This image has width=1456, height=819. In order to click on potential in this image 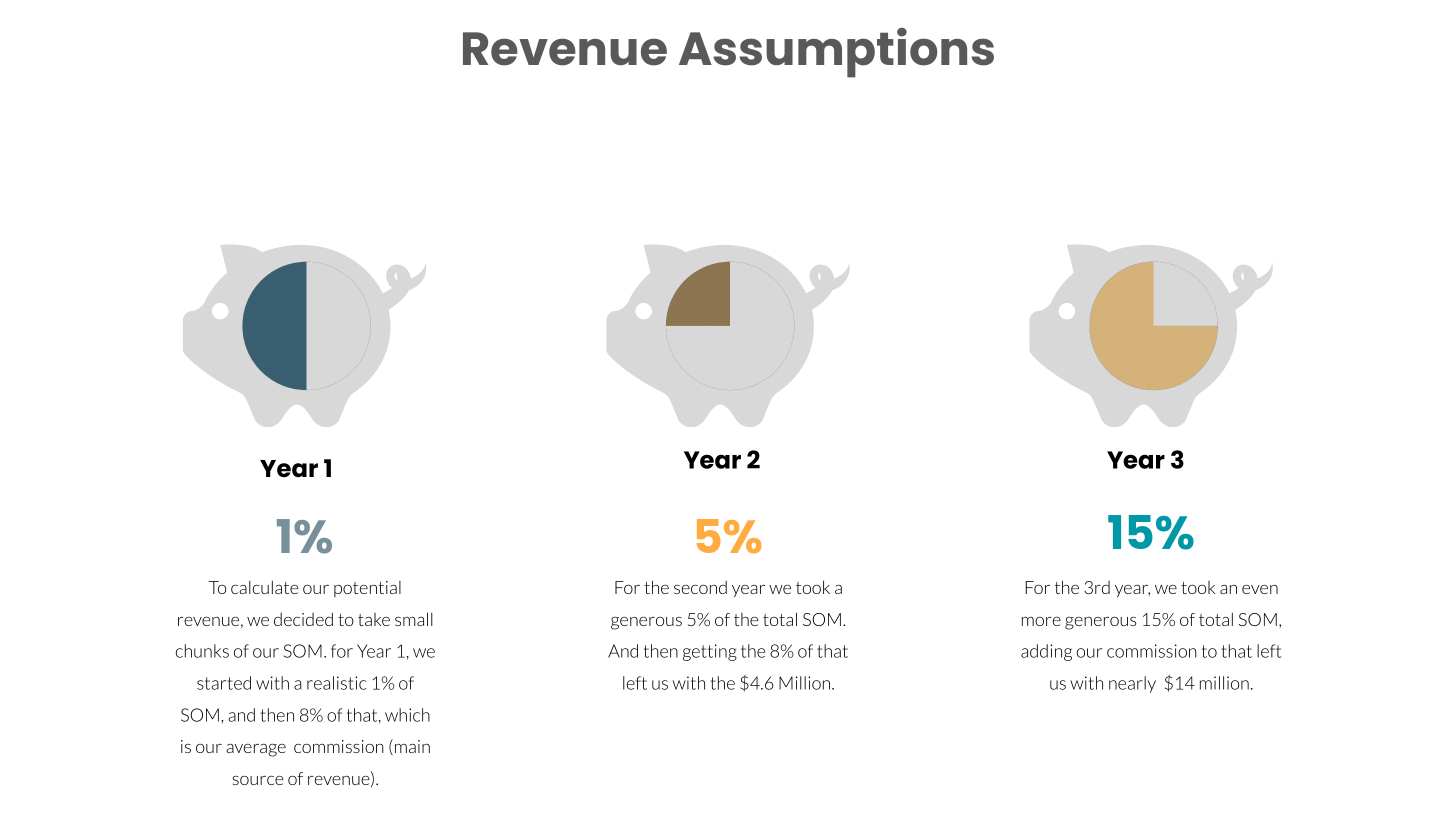, I will do `click(367, 589)`.
